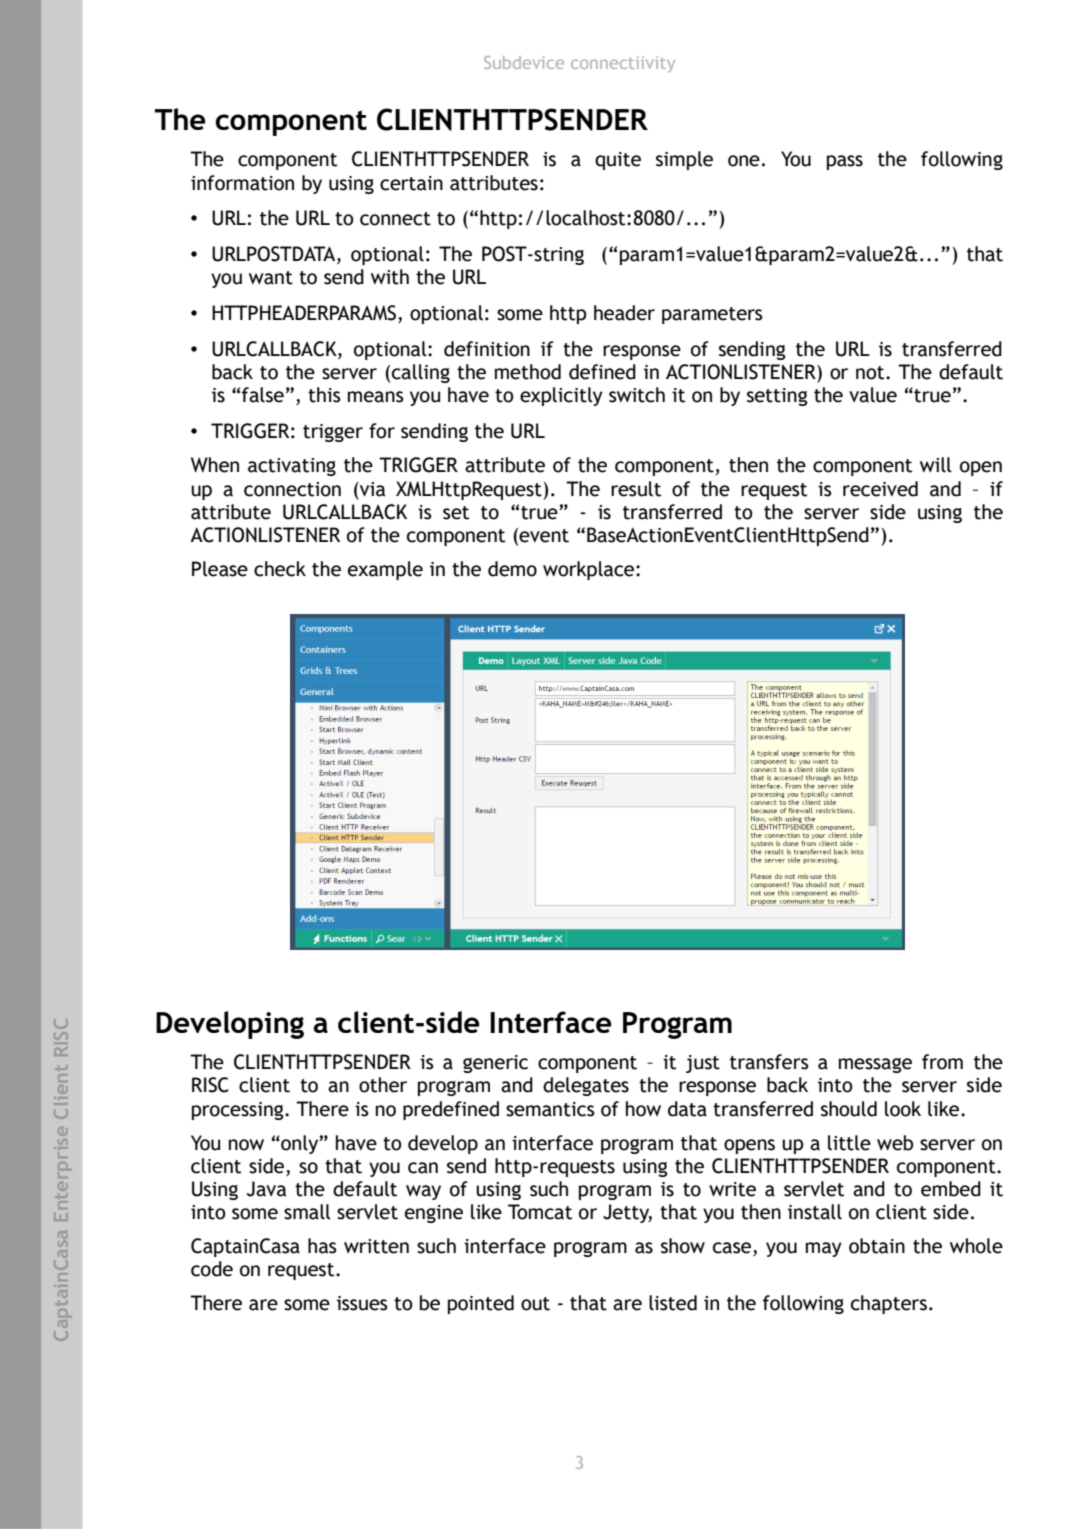 This screenshot has width=1081, height=1529. Describe the element at coordinates (322, 1246) in the screenshot. I see `has` at that location.
